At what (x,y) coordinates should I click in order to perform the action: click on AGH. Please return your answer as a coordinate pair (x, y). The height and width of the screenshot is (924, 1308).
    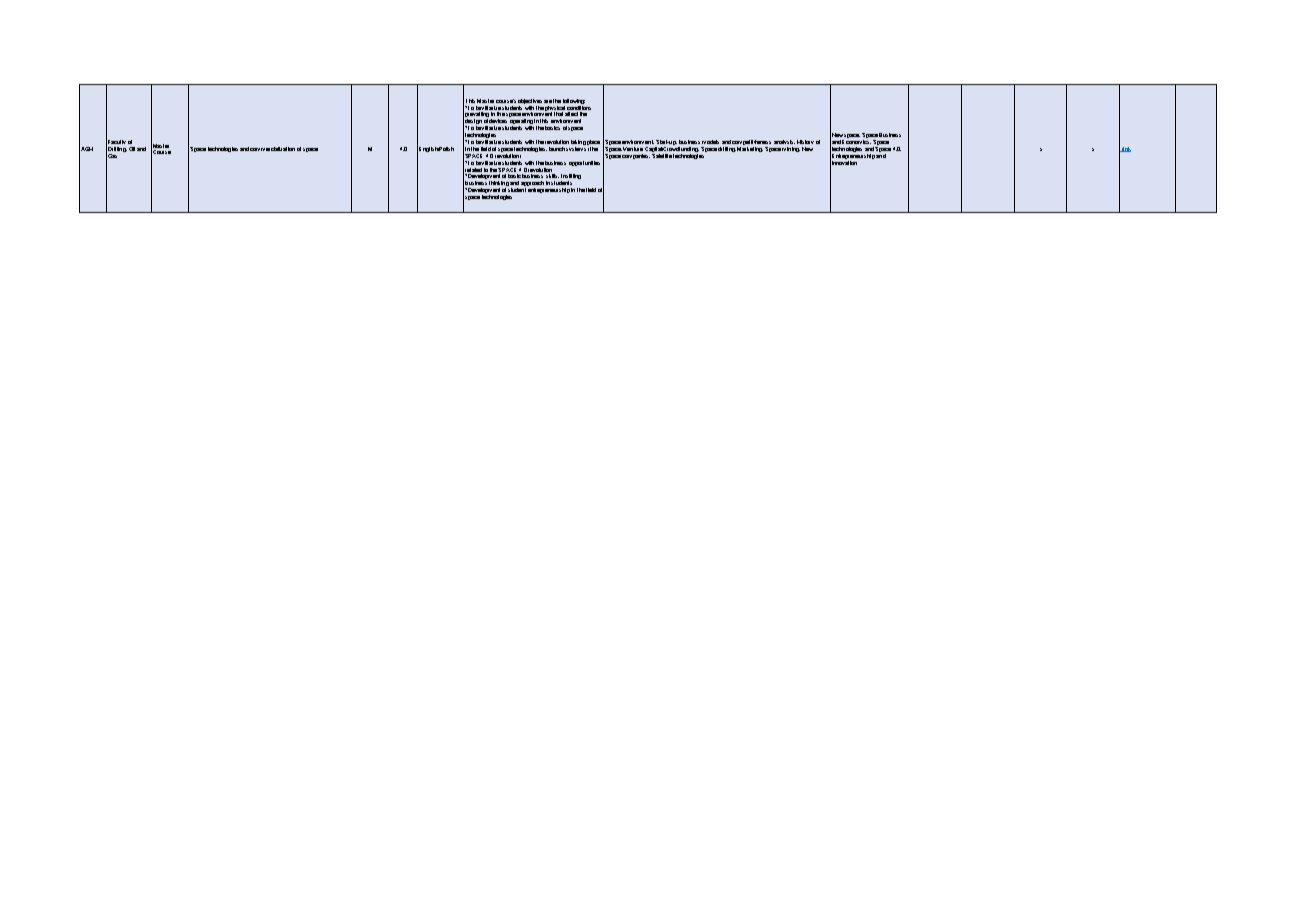
    Looking at the image, I should click on (86, 148).
